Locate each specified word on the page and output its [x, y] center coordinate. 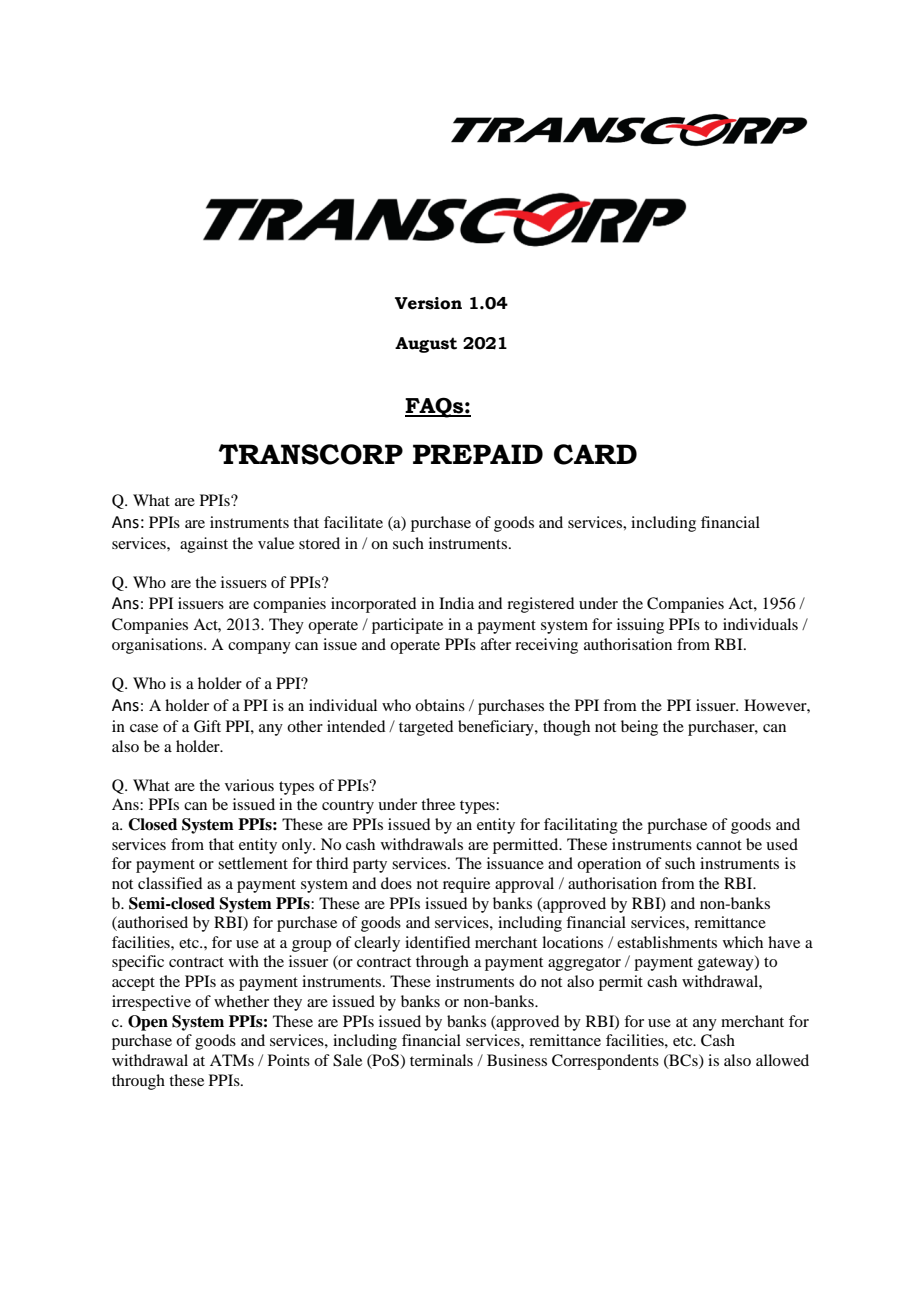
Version [428, 303]
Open [148, 1023]
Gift [207, 726]
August [426, 345]
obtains [440, 705]
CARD [595, 454]
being [639, 728]
